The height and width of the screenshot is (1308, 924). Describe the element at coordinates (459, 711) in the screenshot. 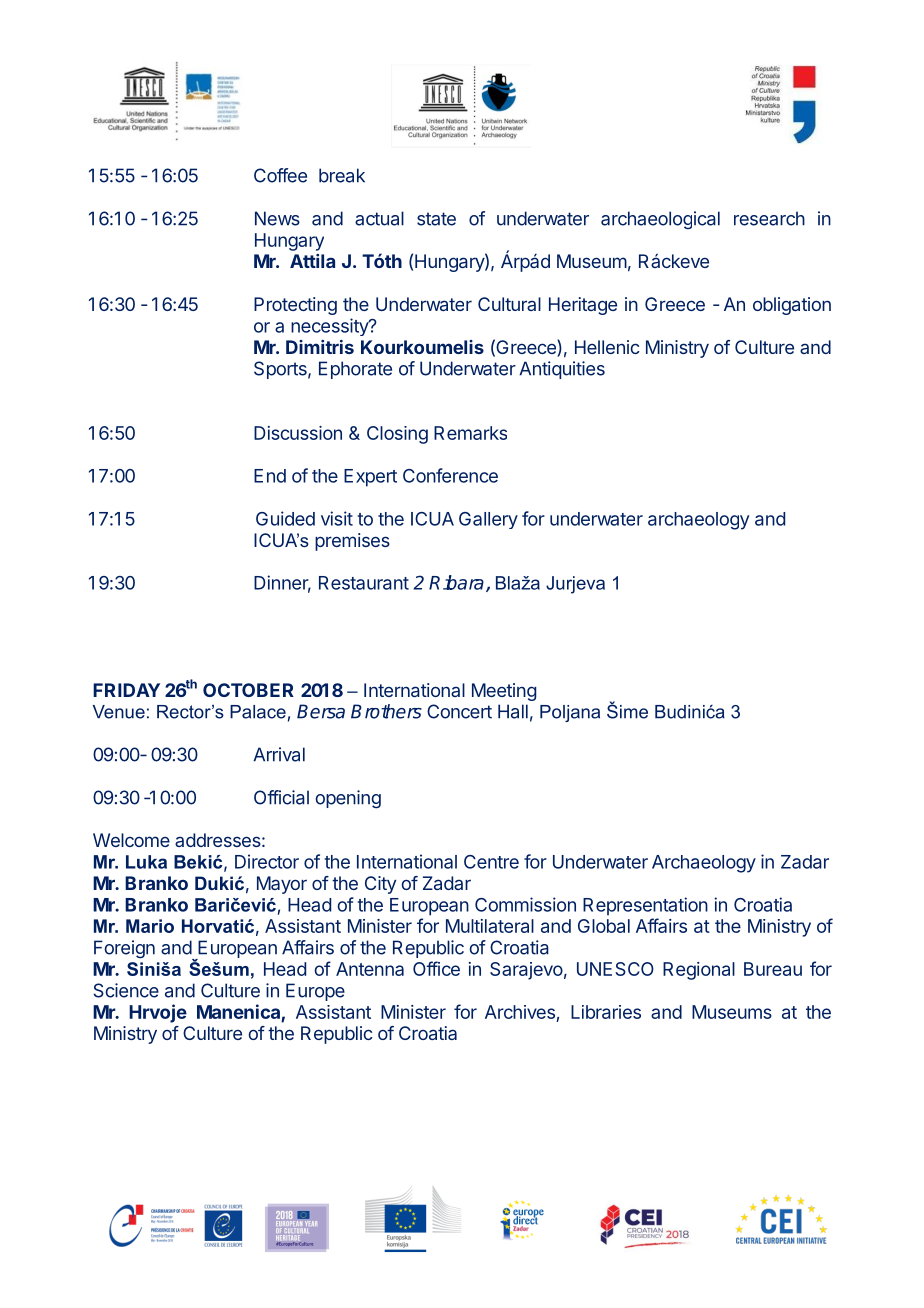

I see `Concert` at that location.
